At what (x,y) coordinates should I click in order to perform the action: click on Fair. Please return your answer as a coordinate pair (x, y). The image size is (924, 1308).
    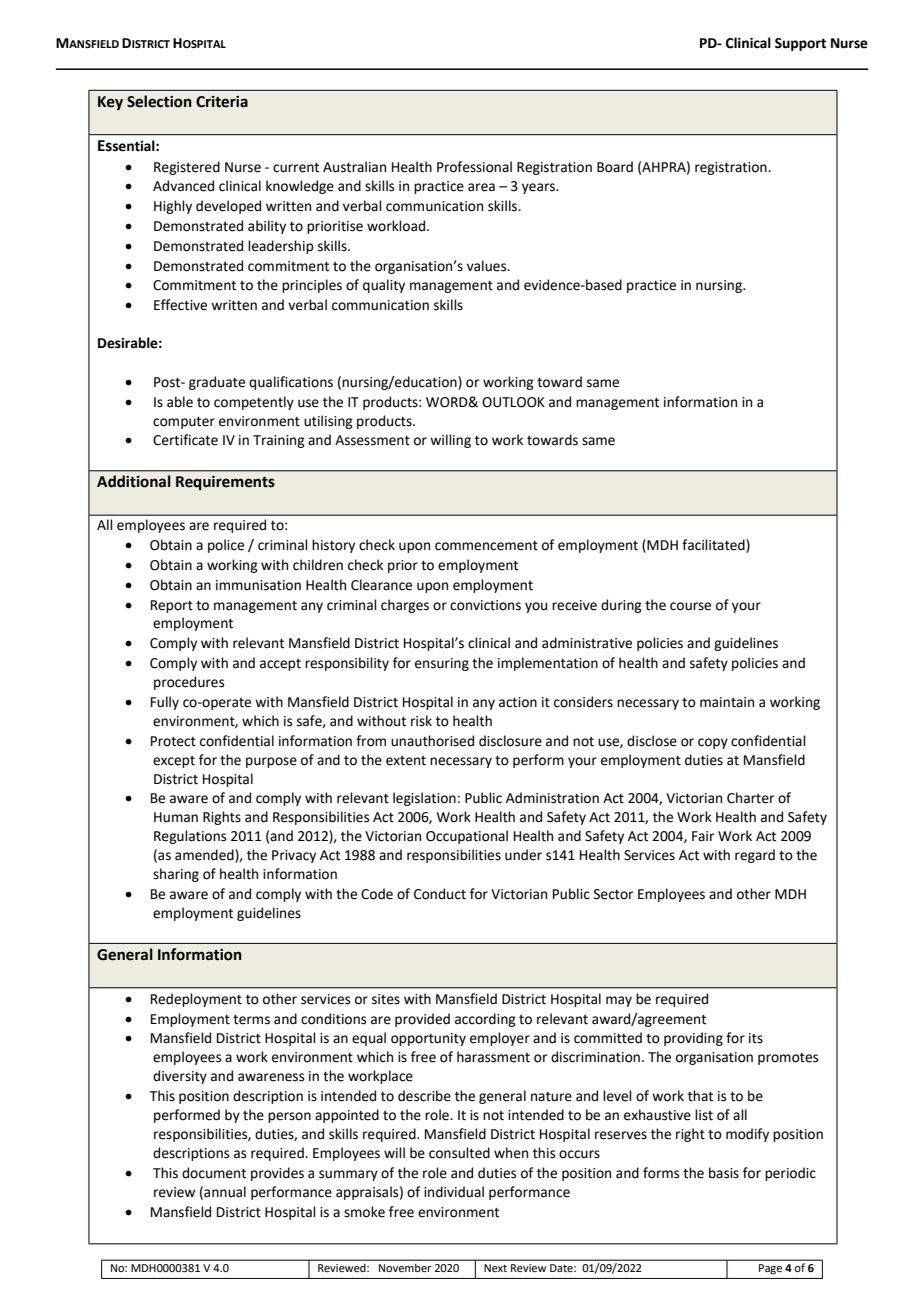
    Looking at the image, I should click on (703, 836).
